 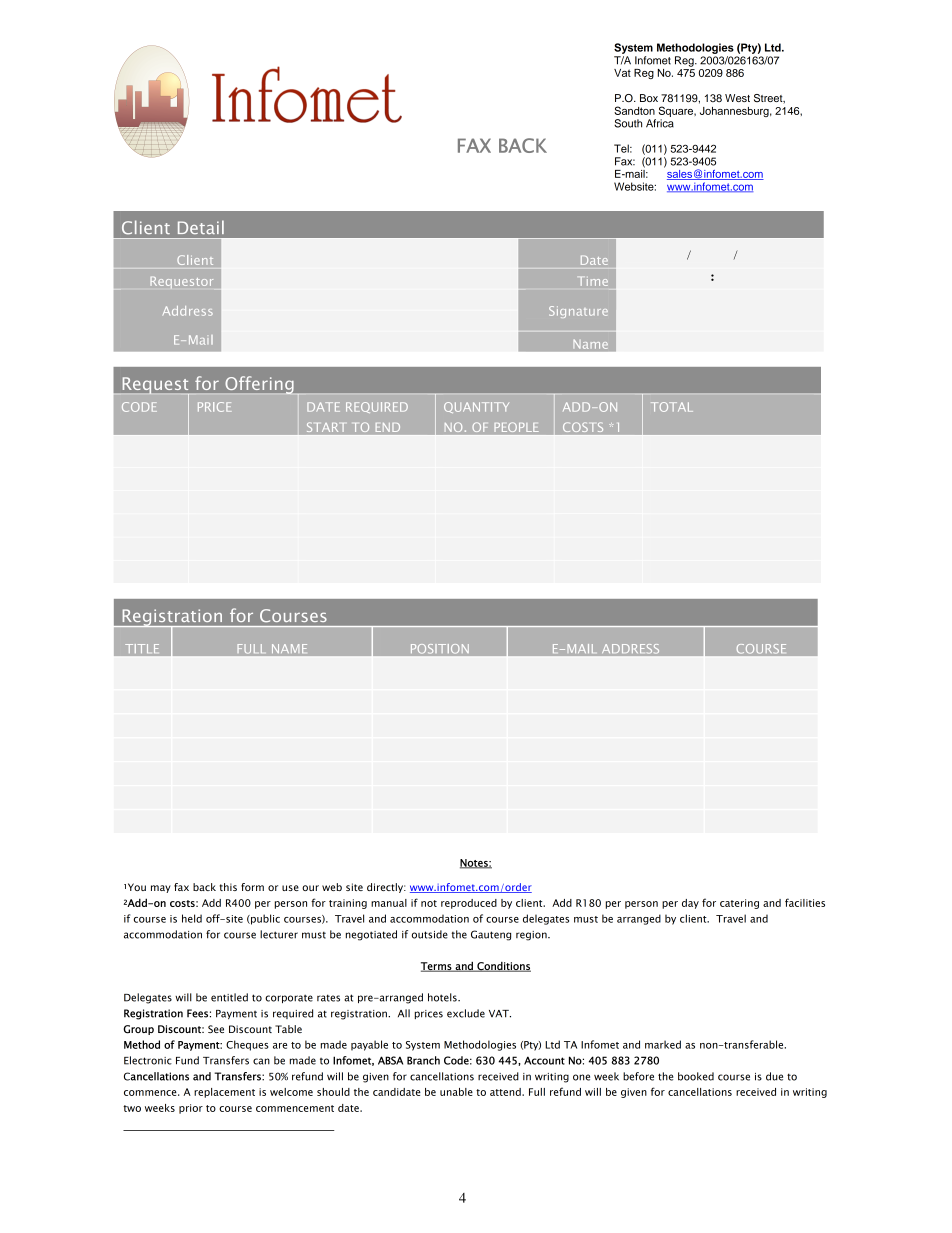 What do you see at coordinates (660, 123) in the screenshot?
I see `Africa` at bounding box center [660, 123].
